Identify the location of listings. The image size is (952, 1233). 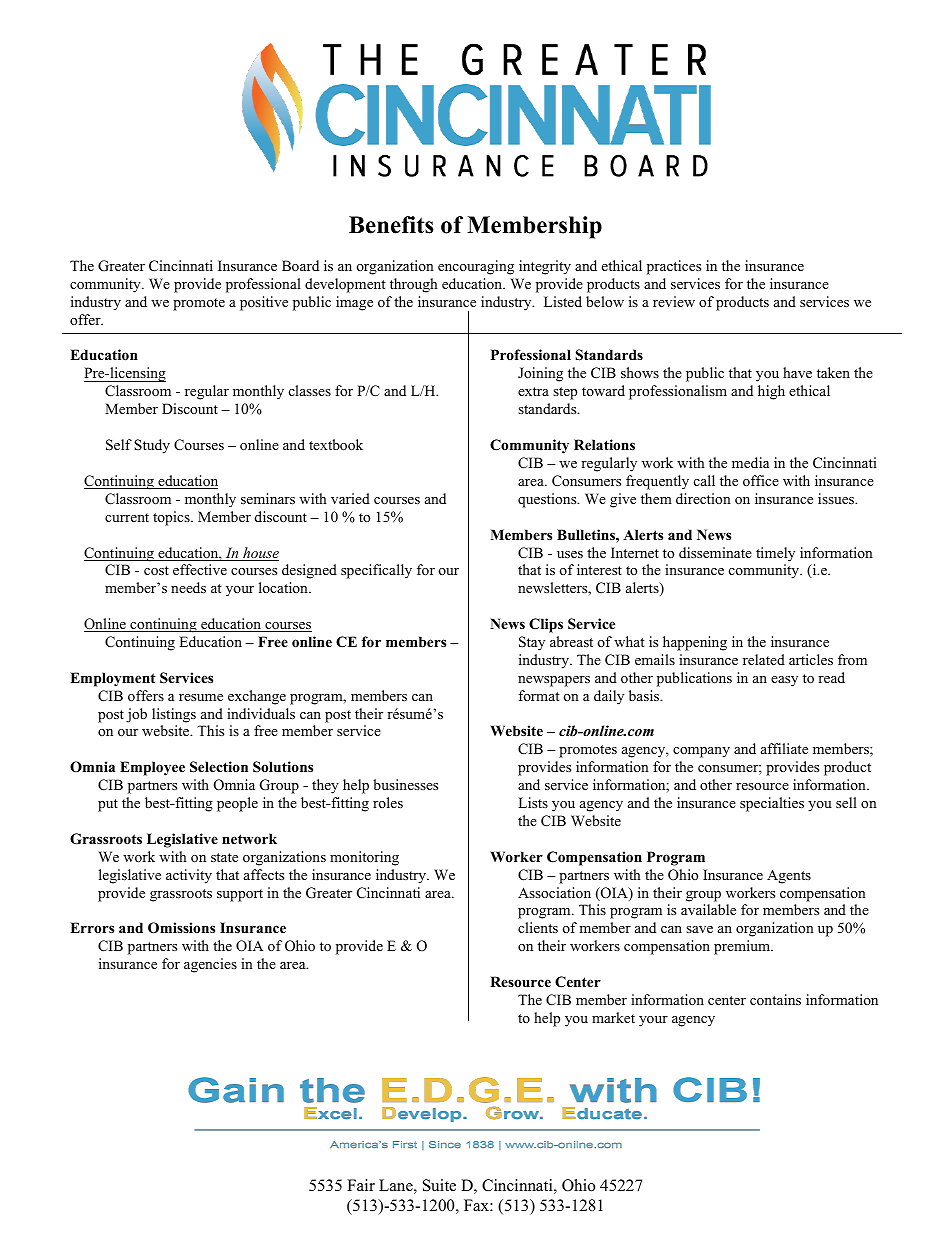
(174, 715).
